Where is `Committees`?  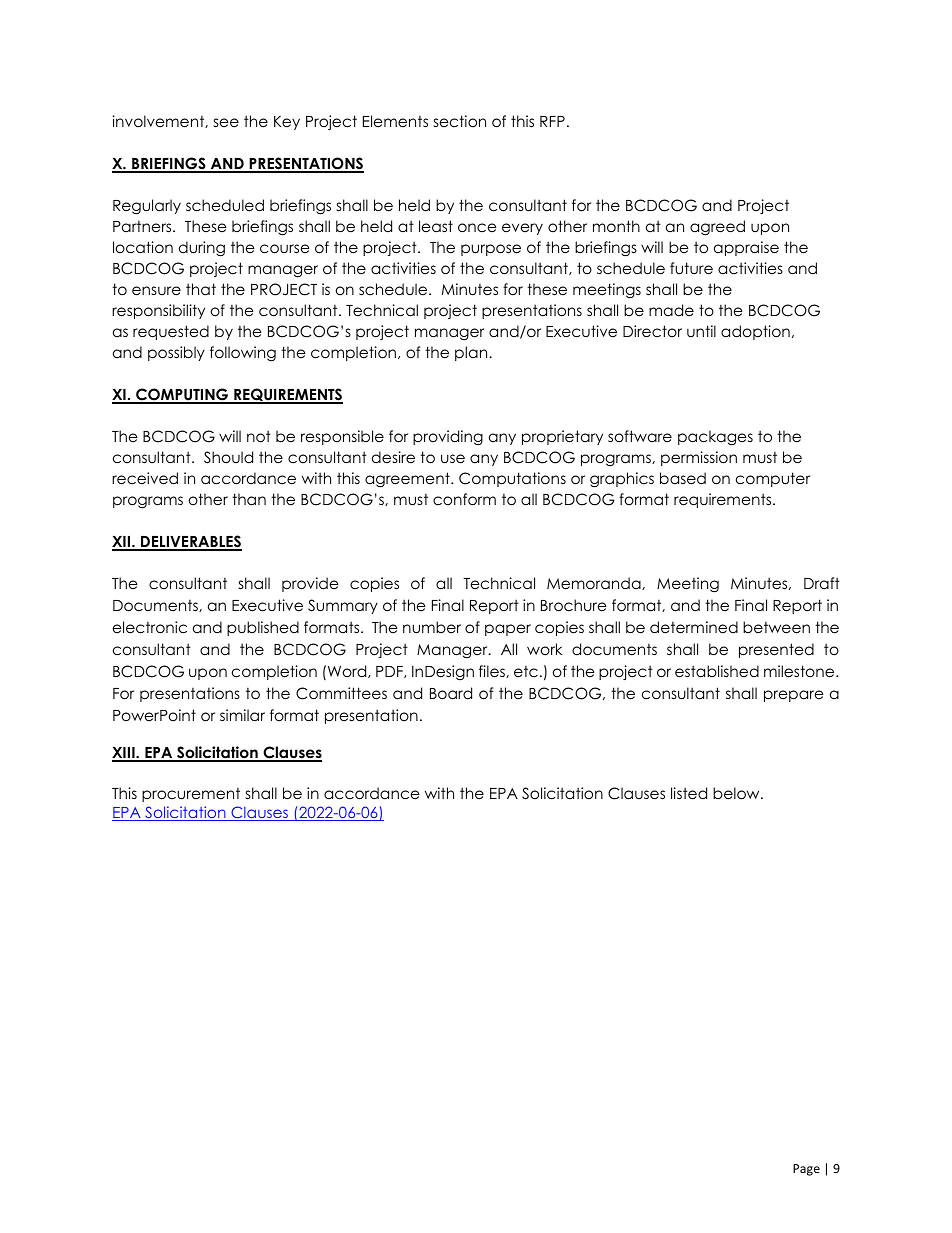
Committees is located at coordinates (341, 693).
